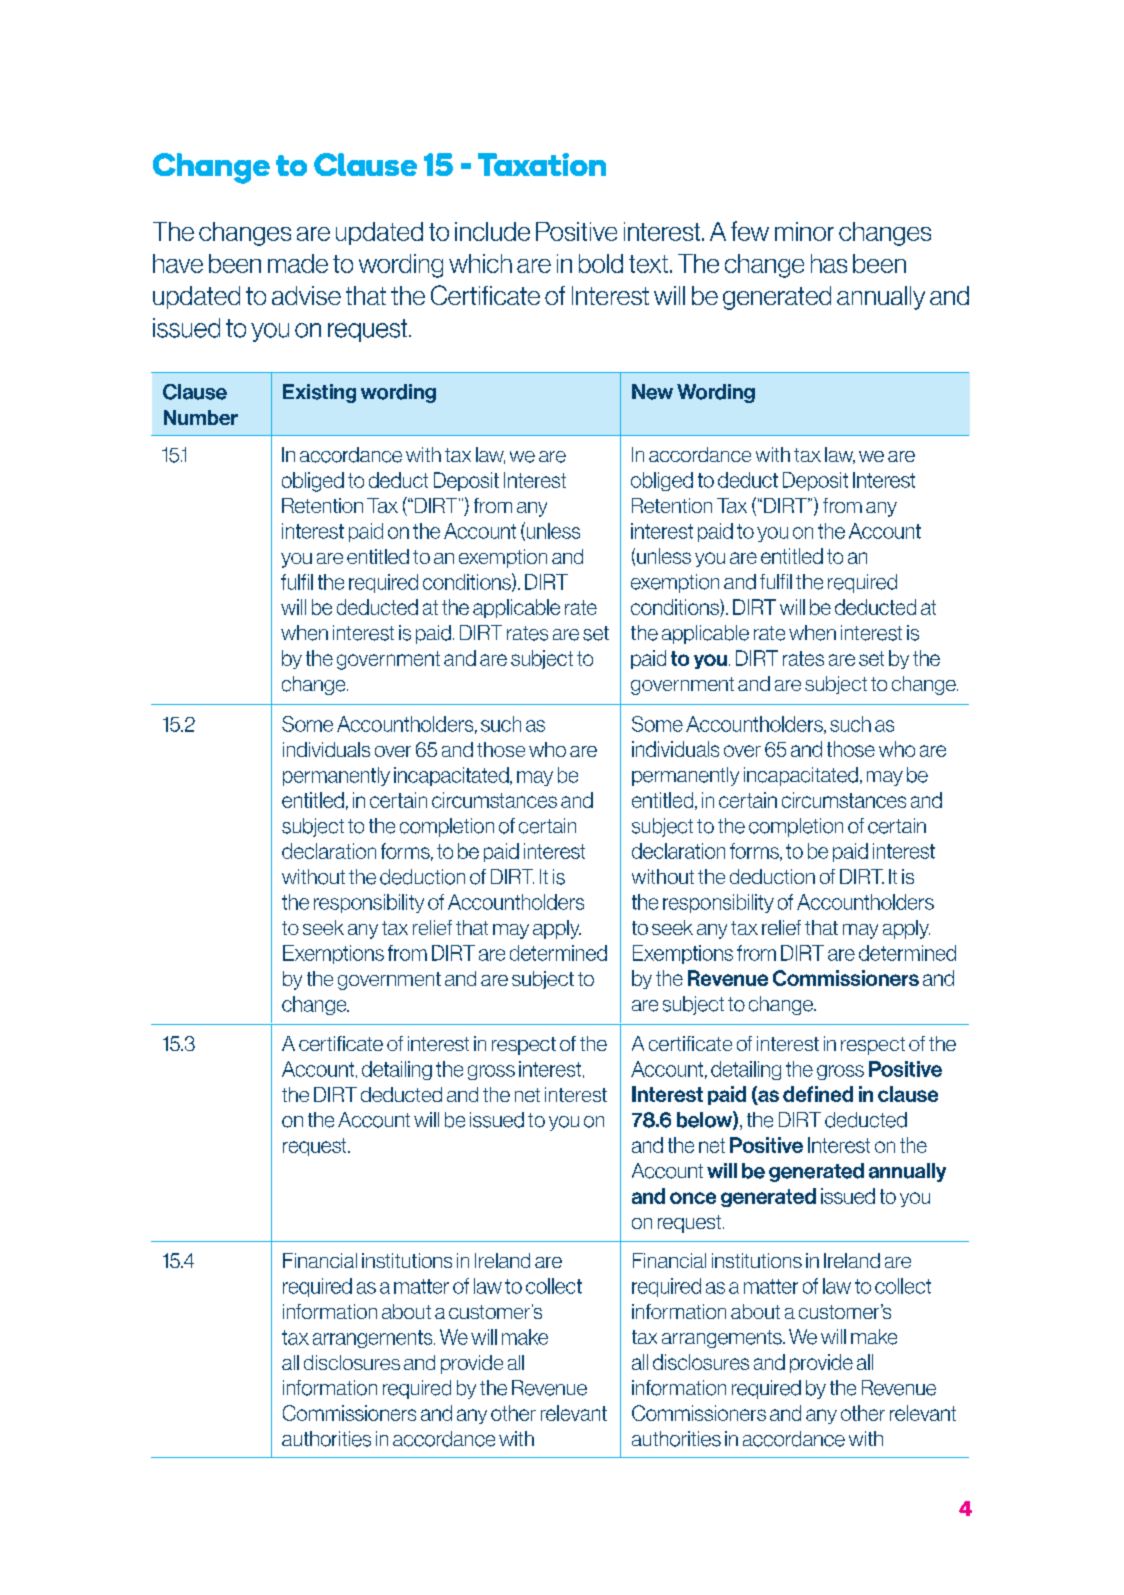  I want to click on Existing, so click(319, 393).
